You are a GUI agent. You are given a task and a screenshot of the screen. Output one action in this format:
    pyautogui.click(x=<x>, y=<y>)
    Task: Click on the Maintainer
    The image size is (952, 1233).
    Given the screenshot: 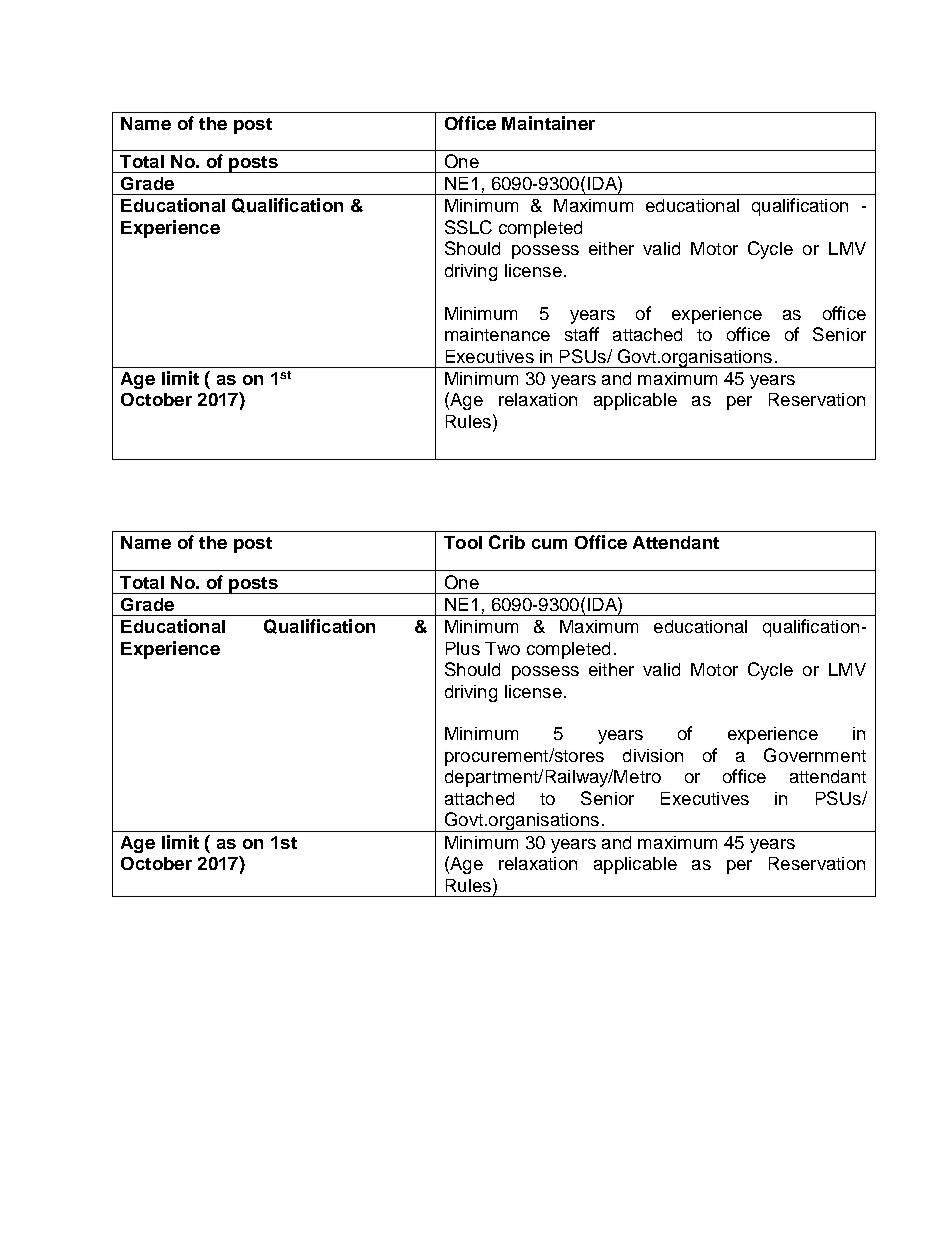 What is the action you would take?
    pyautogui.click(x=548, y=123)
